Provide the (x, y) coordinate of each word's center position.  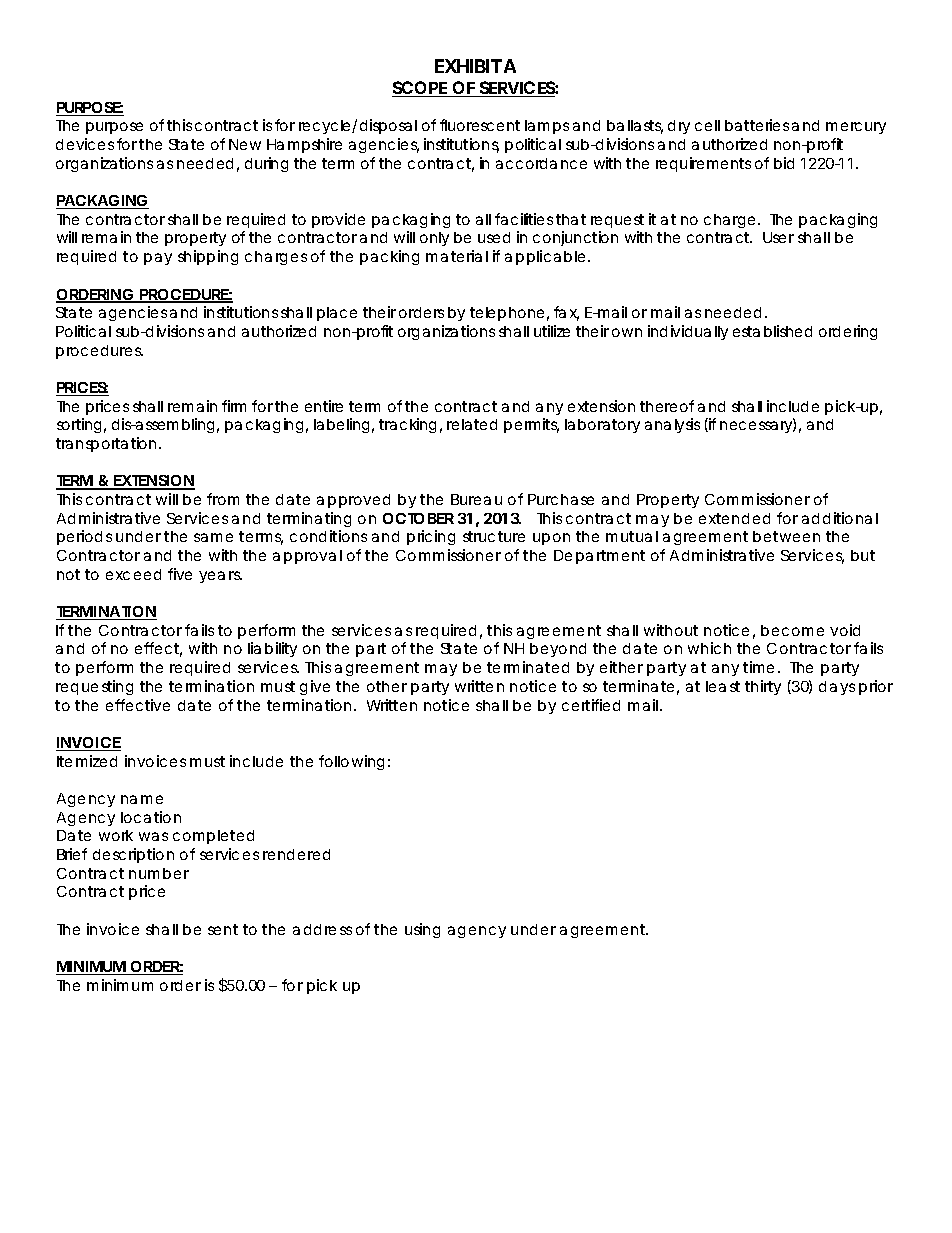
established (772, 331)
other (387, 686)
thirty (763, 687)
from (223, 499)
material (457, 256)
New (245, 144)
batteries (757, 125)
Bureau (476, 499)
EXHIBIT (468, 66)
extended (734, 518)
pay (158, 259)
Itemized (87, 761)
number (159, 873)
